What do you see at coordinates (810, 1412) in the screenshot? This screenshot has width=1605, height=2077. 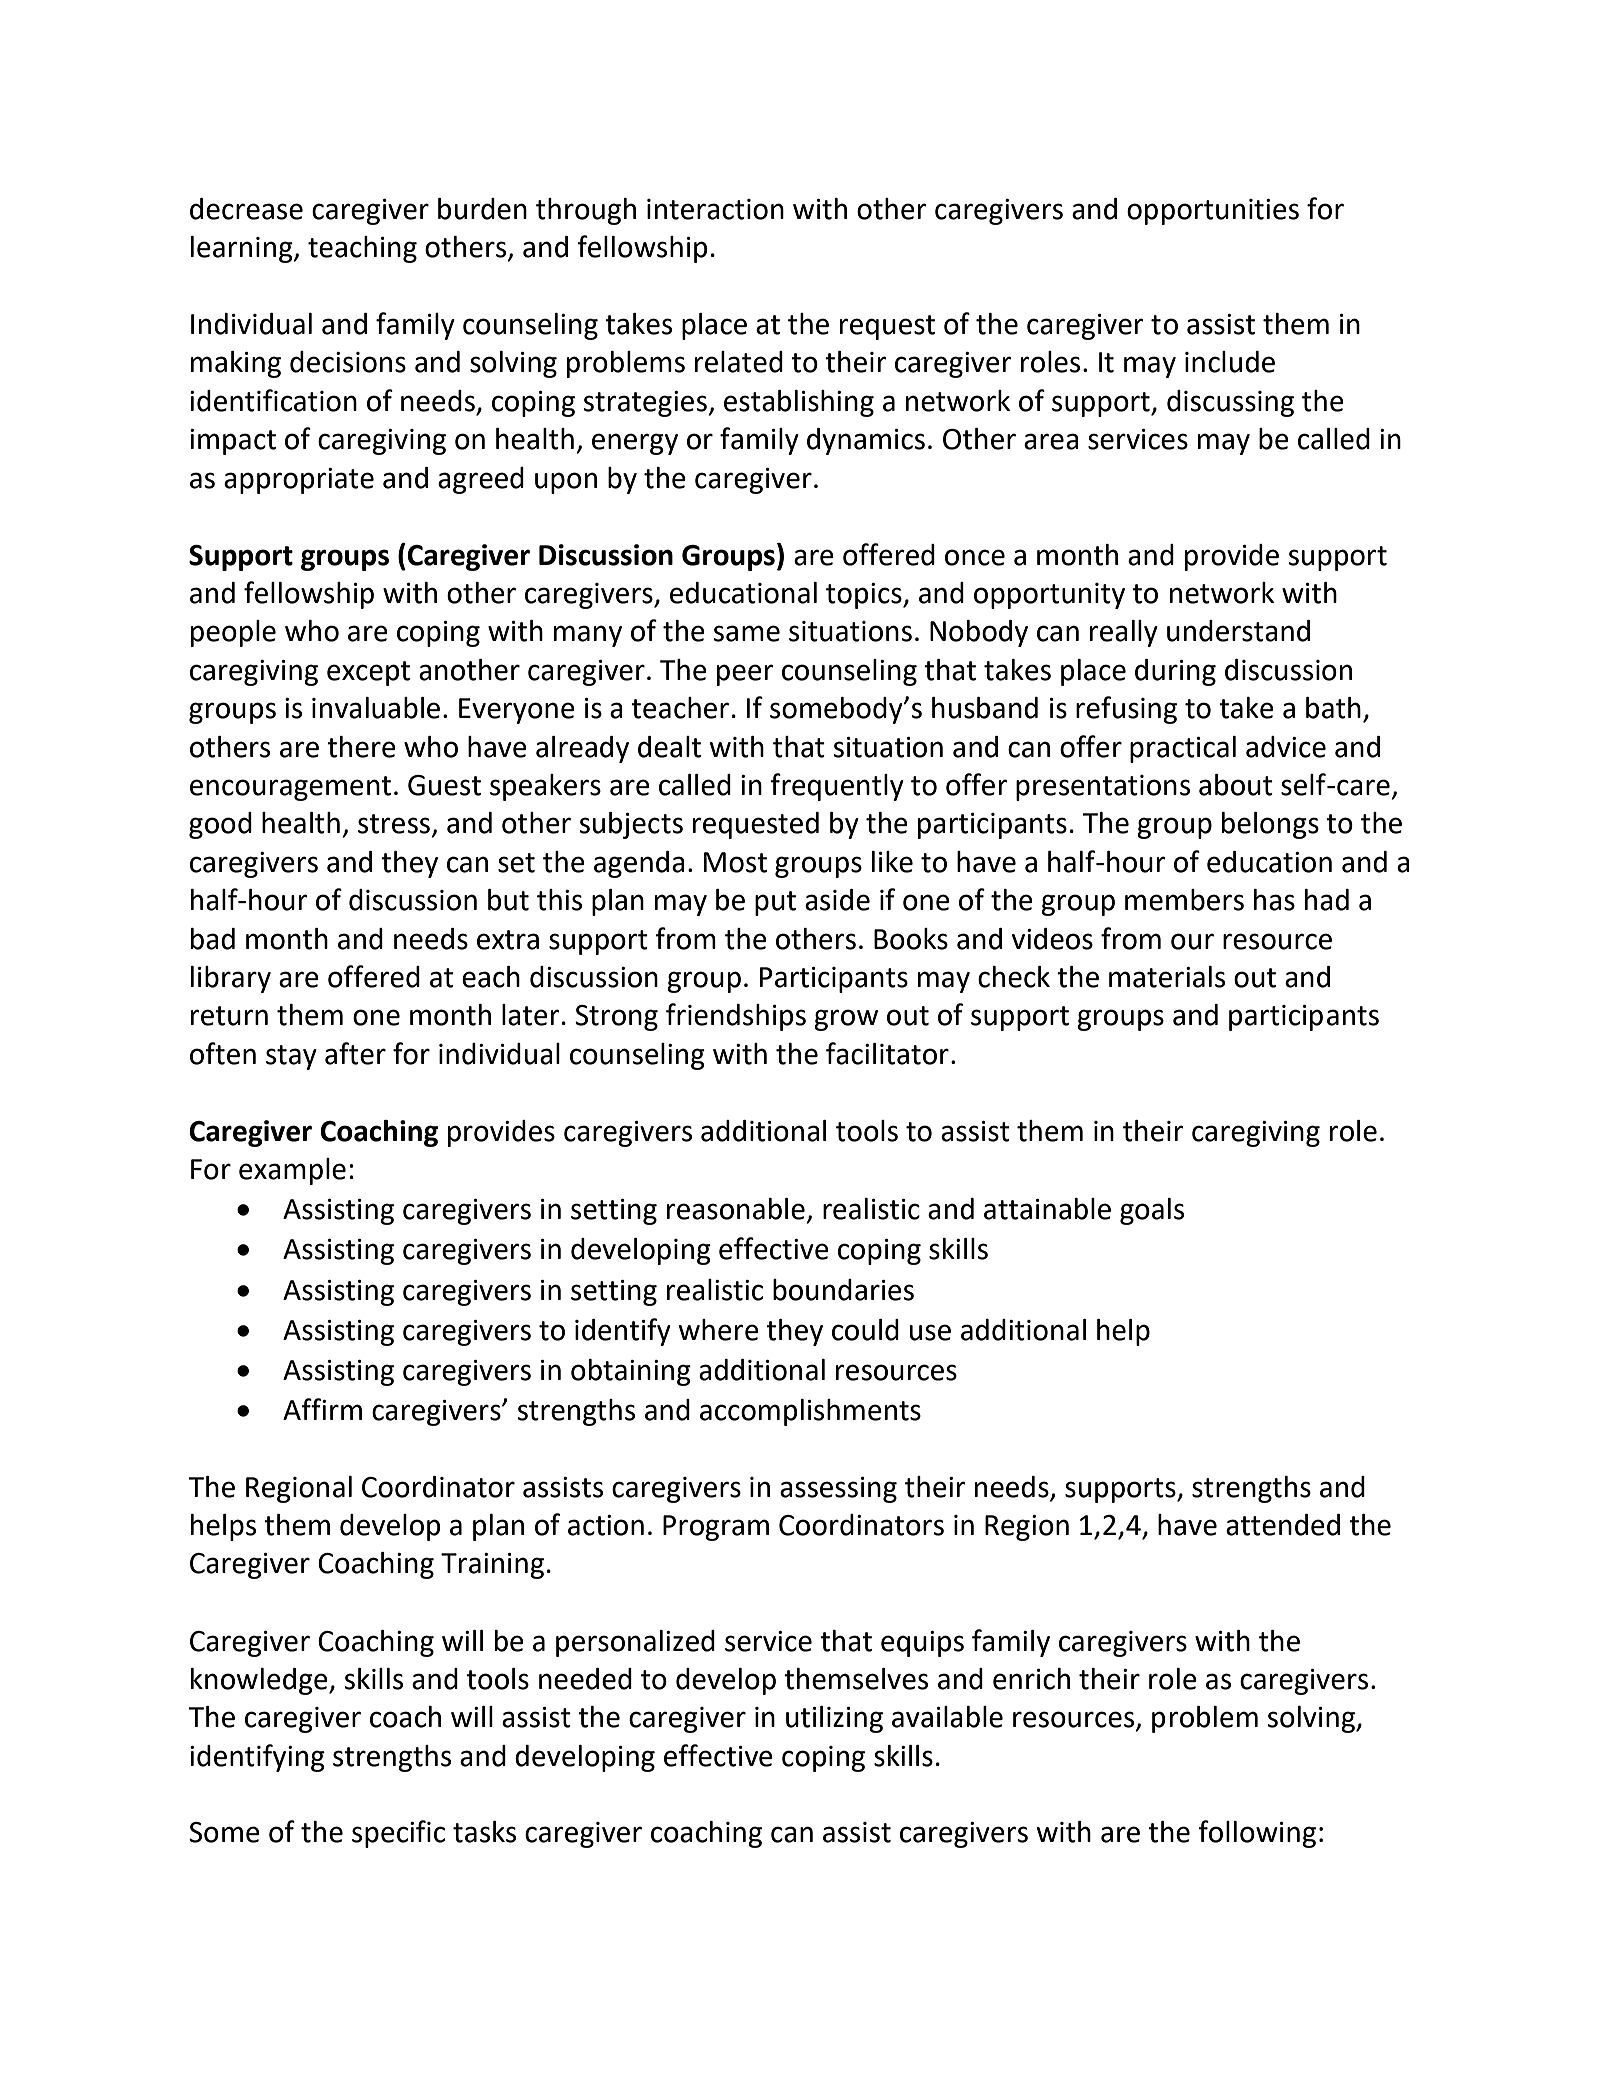 I see `accomplishments` at bounding box center [810, 1412].
